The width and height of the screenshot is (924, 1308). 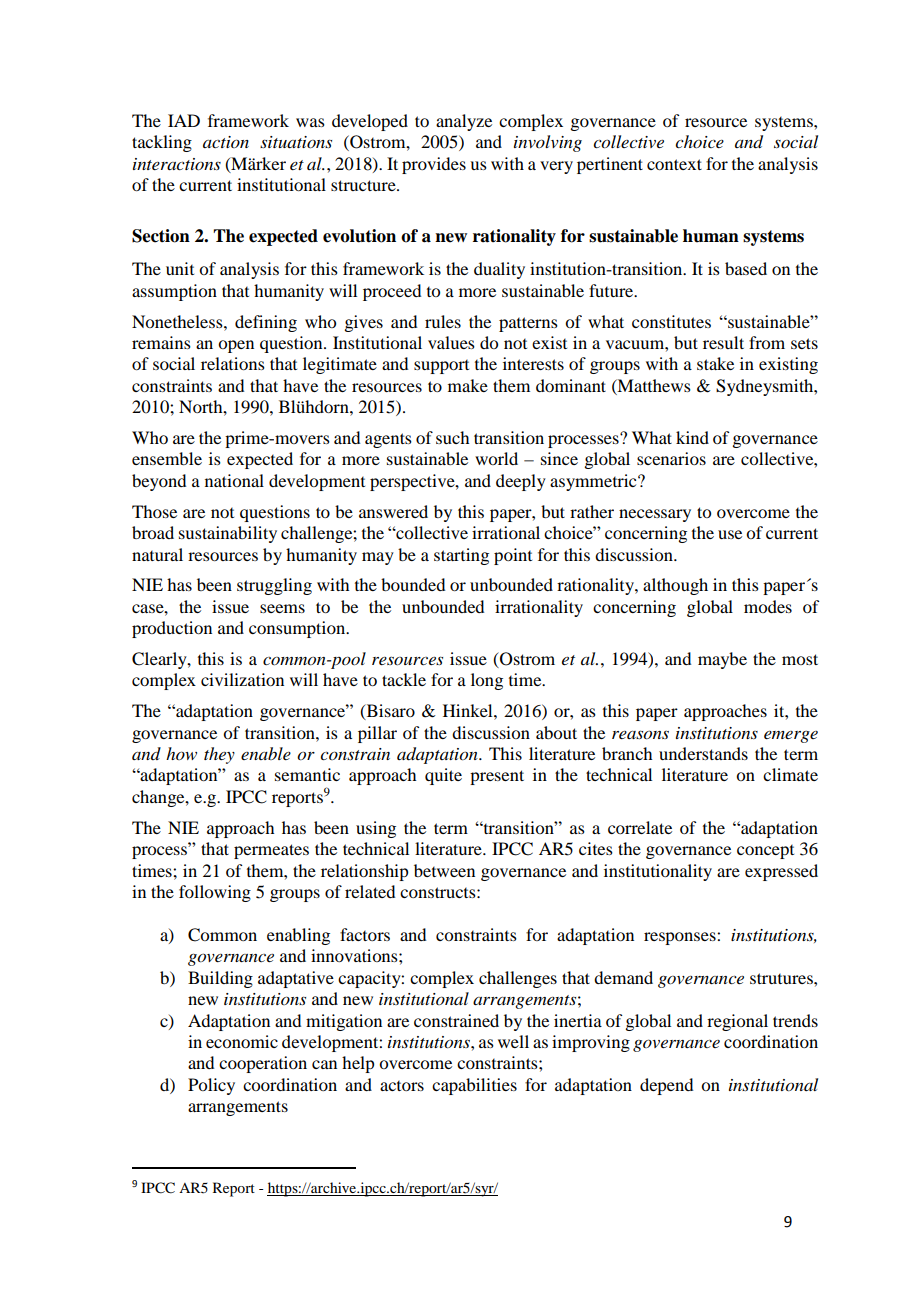 I want to click on economic, so click(x=242, y=1041).
